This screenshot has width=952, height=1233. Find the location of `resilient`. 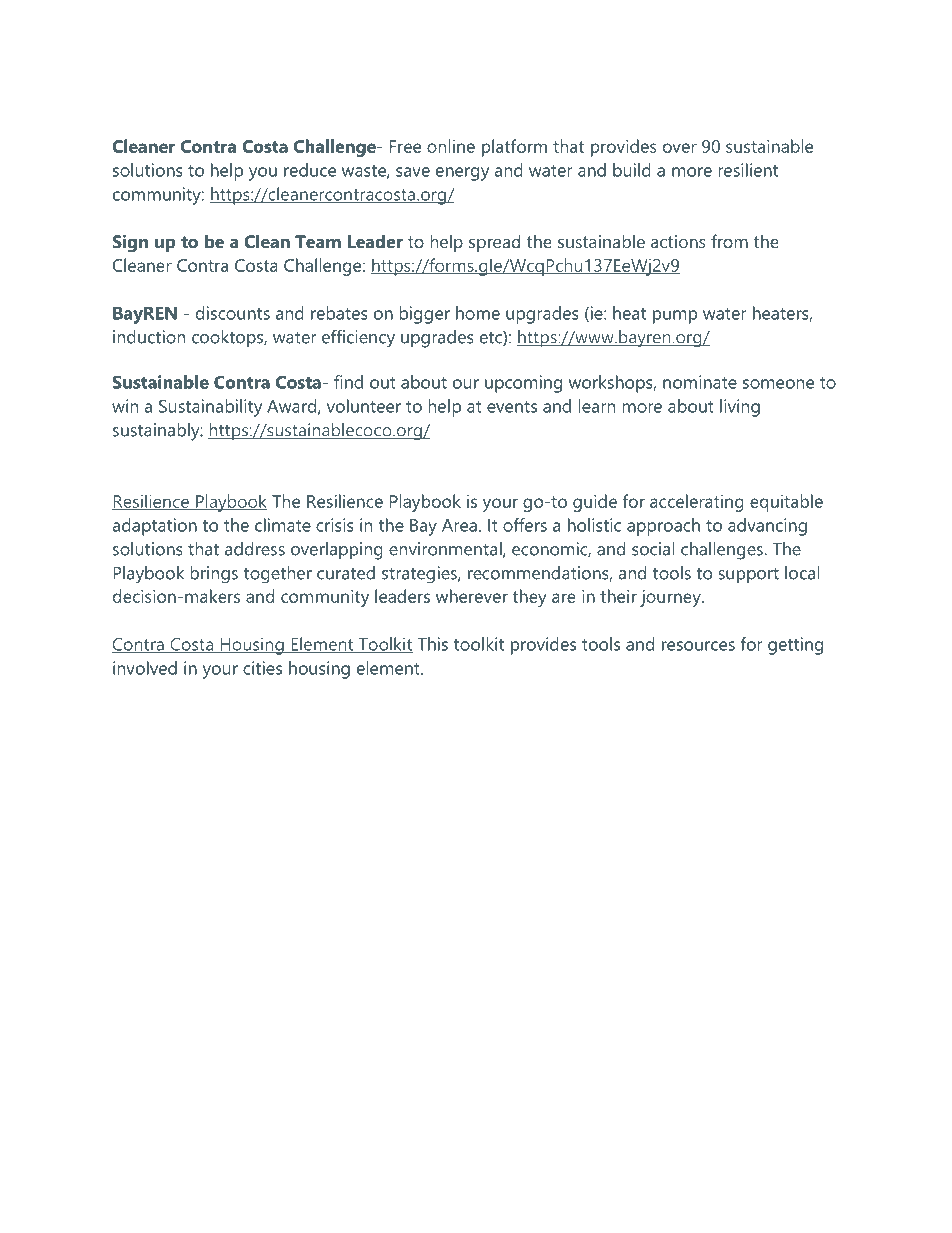

resilient is located at coordinates (748, 170).
